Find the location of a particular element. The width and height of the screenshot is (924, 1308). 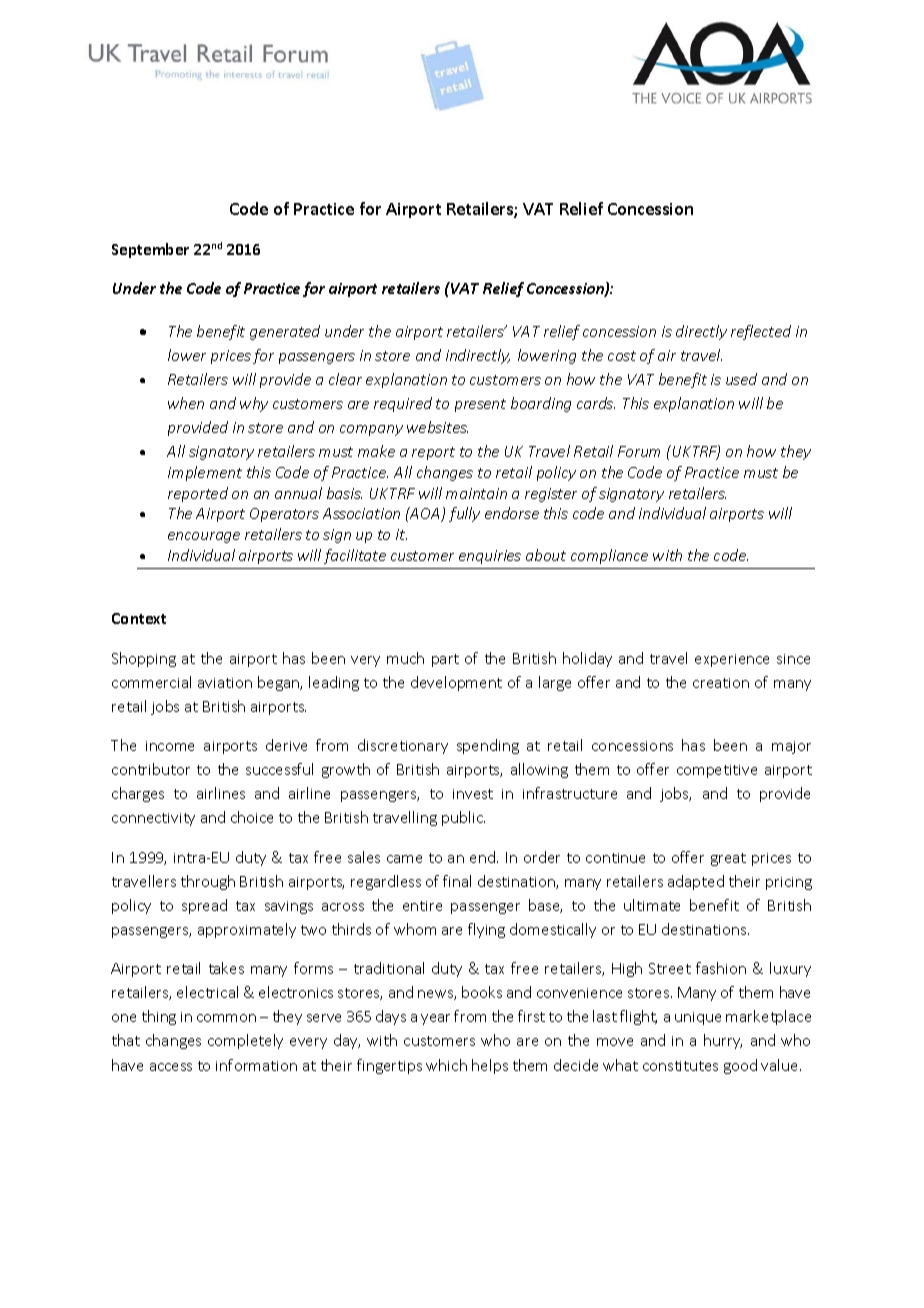

September is located at coordinates (150, 250).
